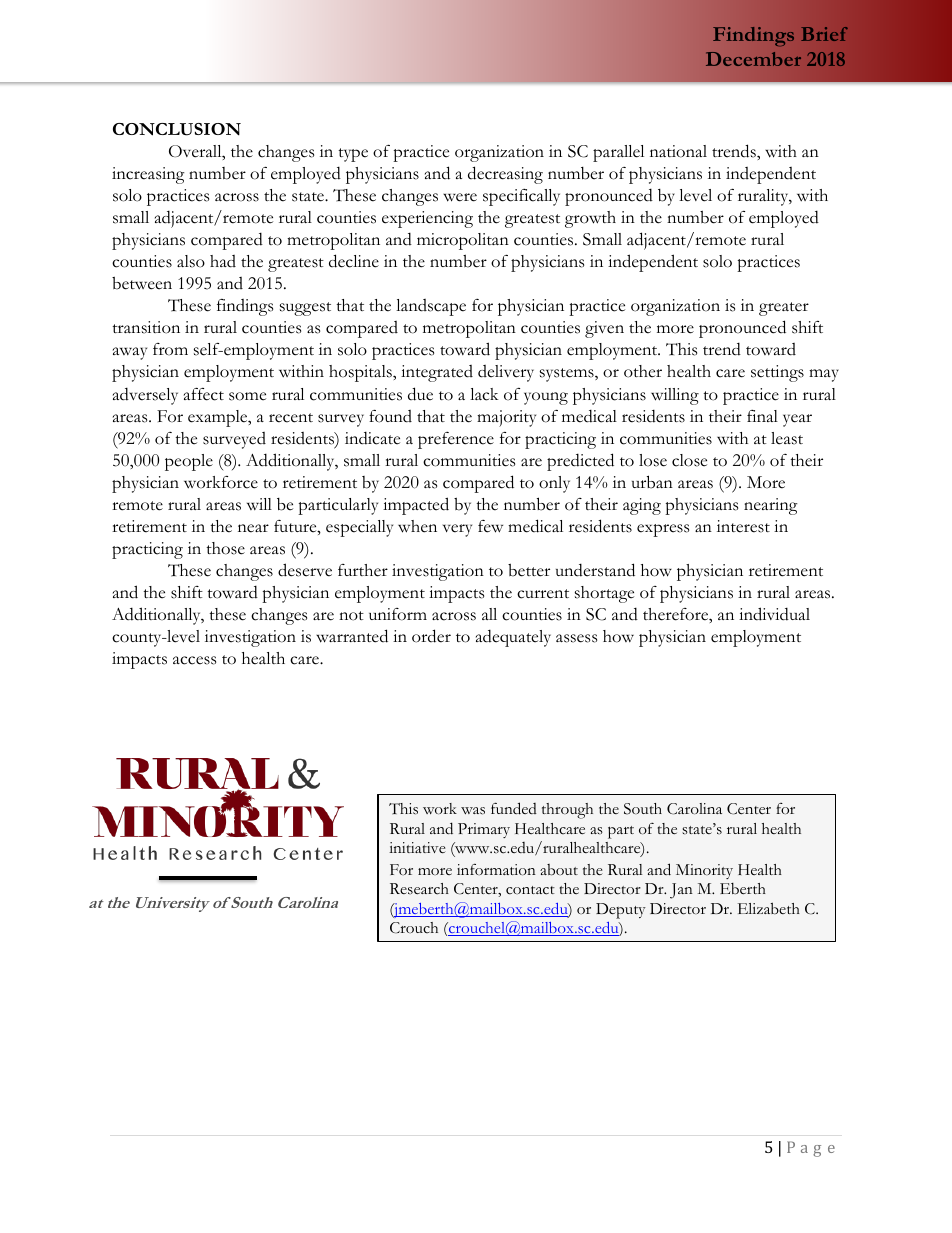 The width and height of the screenshot is (952, 1233). I want to click on individual, so click(774, 614).
